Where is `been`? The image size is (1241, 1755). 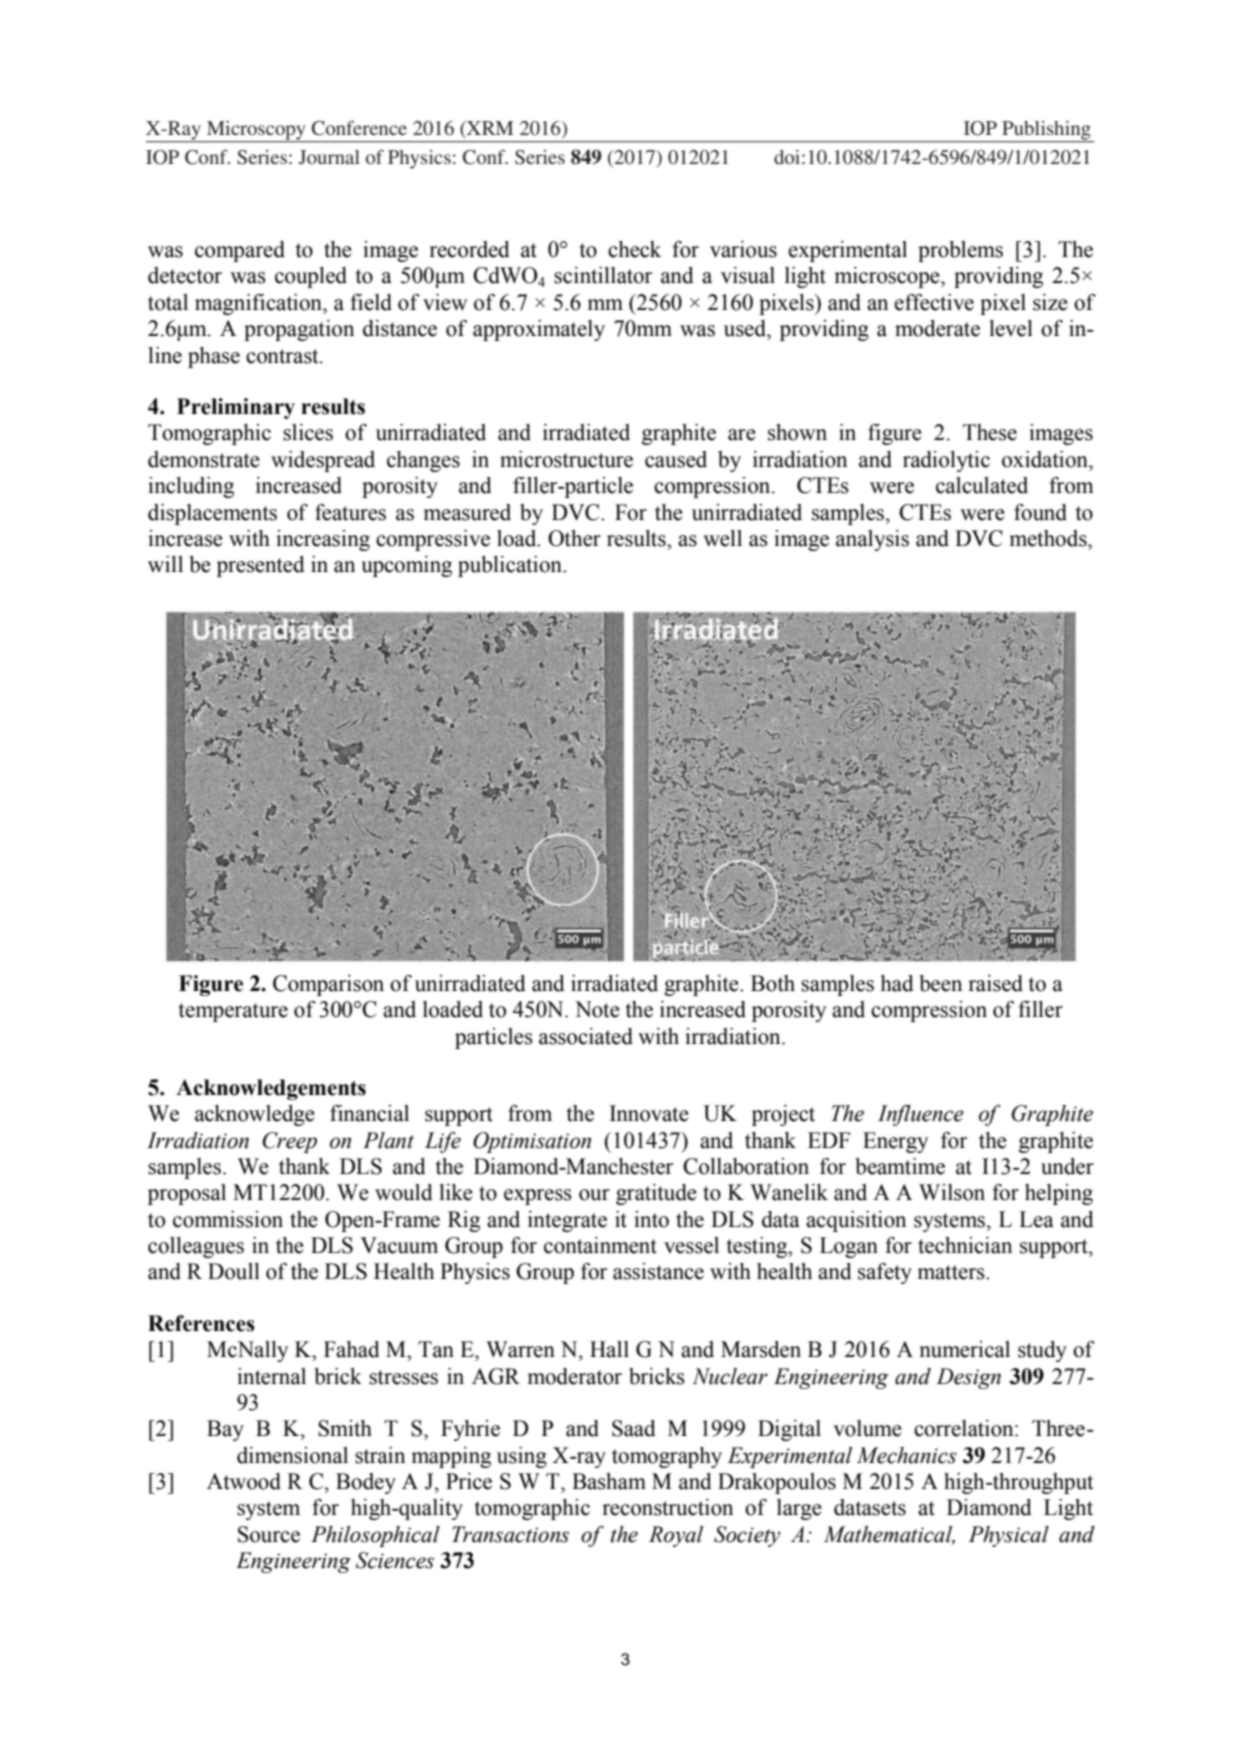
been is located at coordinates (940, 983).
